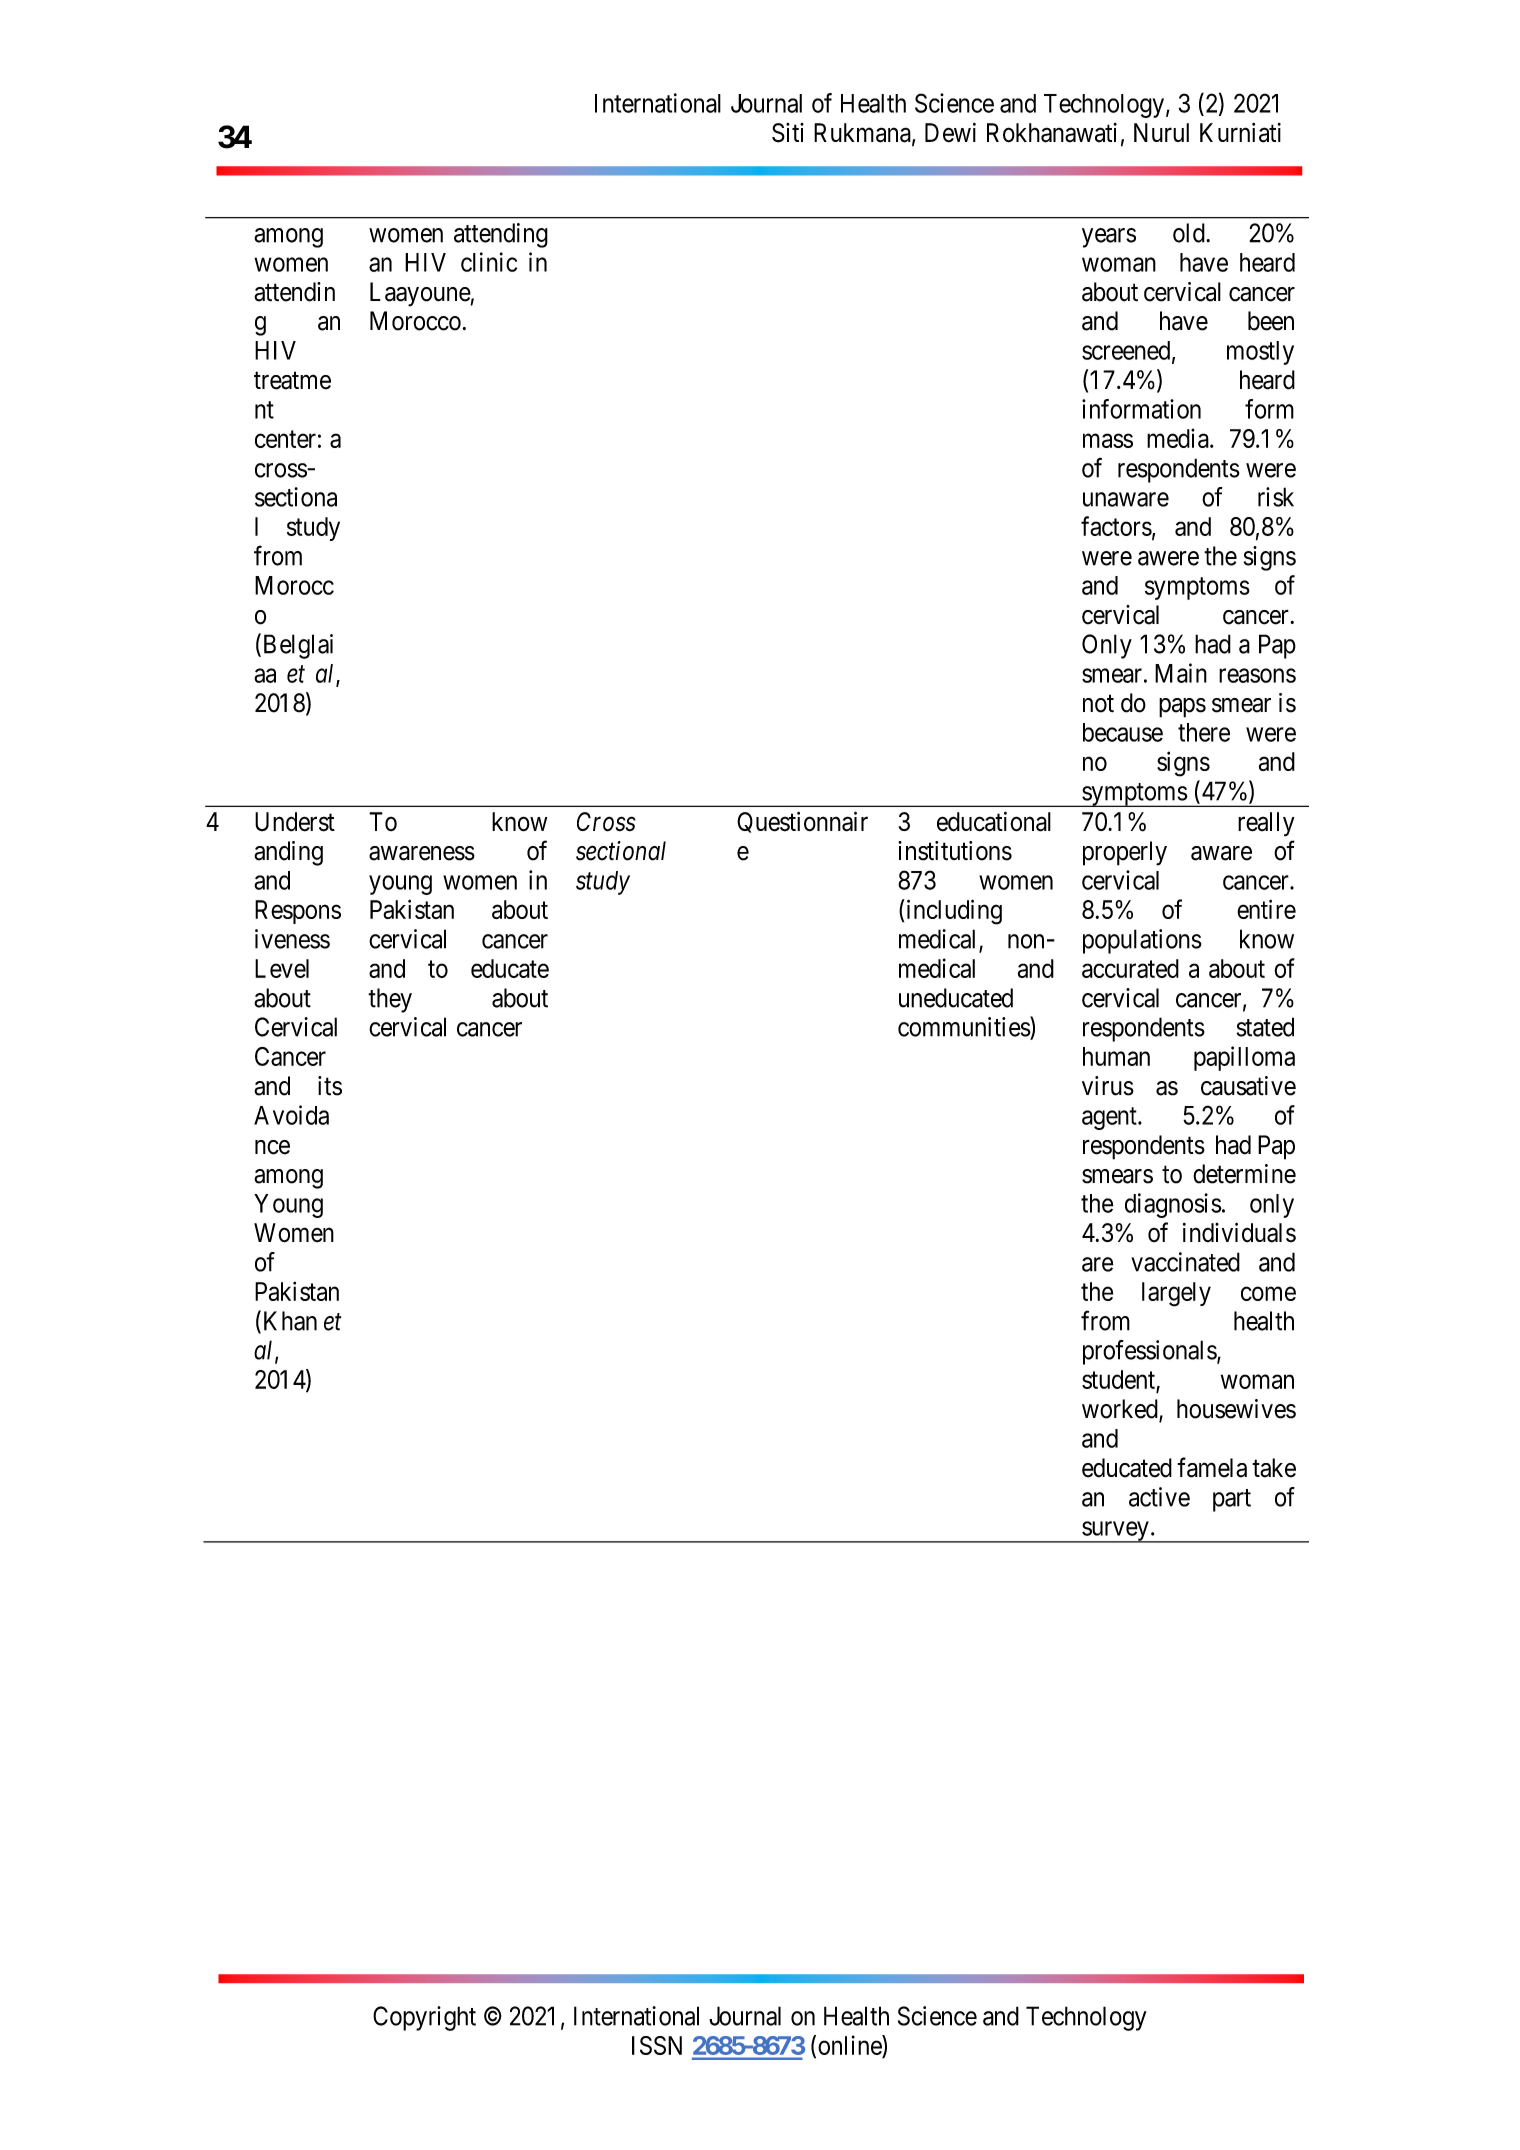 Image resolution: width=1520 pixels, height=2150 pixels. I want to click on its, so click(330, 1086).
